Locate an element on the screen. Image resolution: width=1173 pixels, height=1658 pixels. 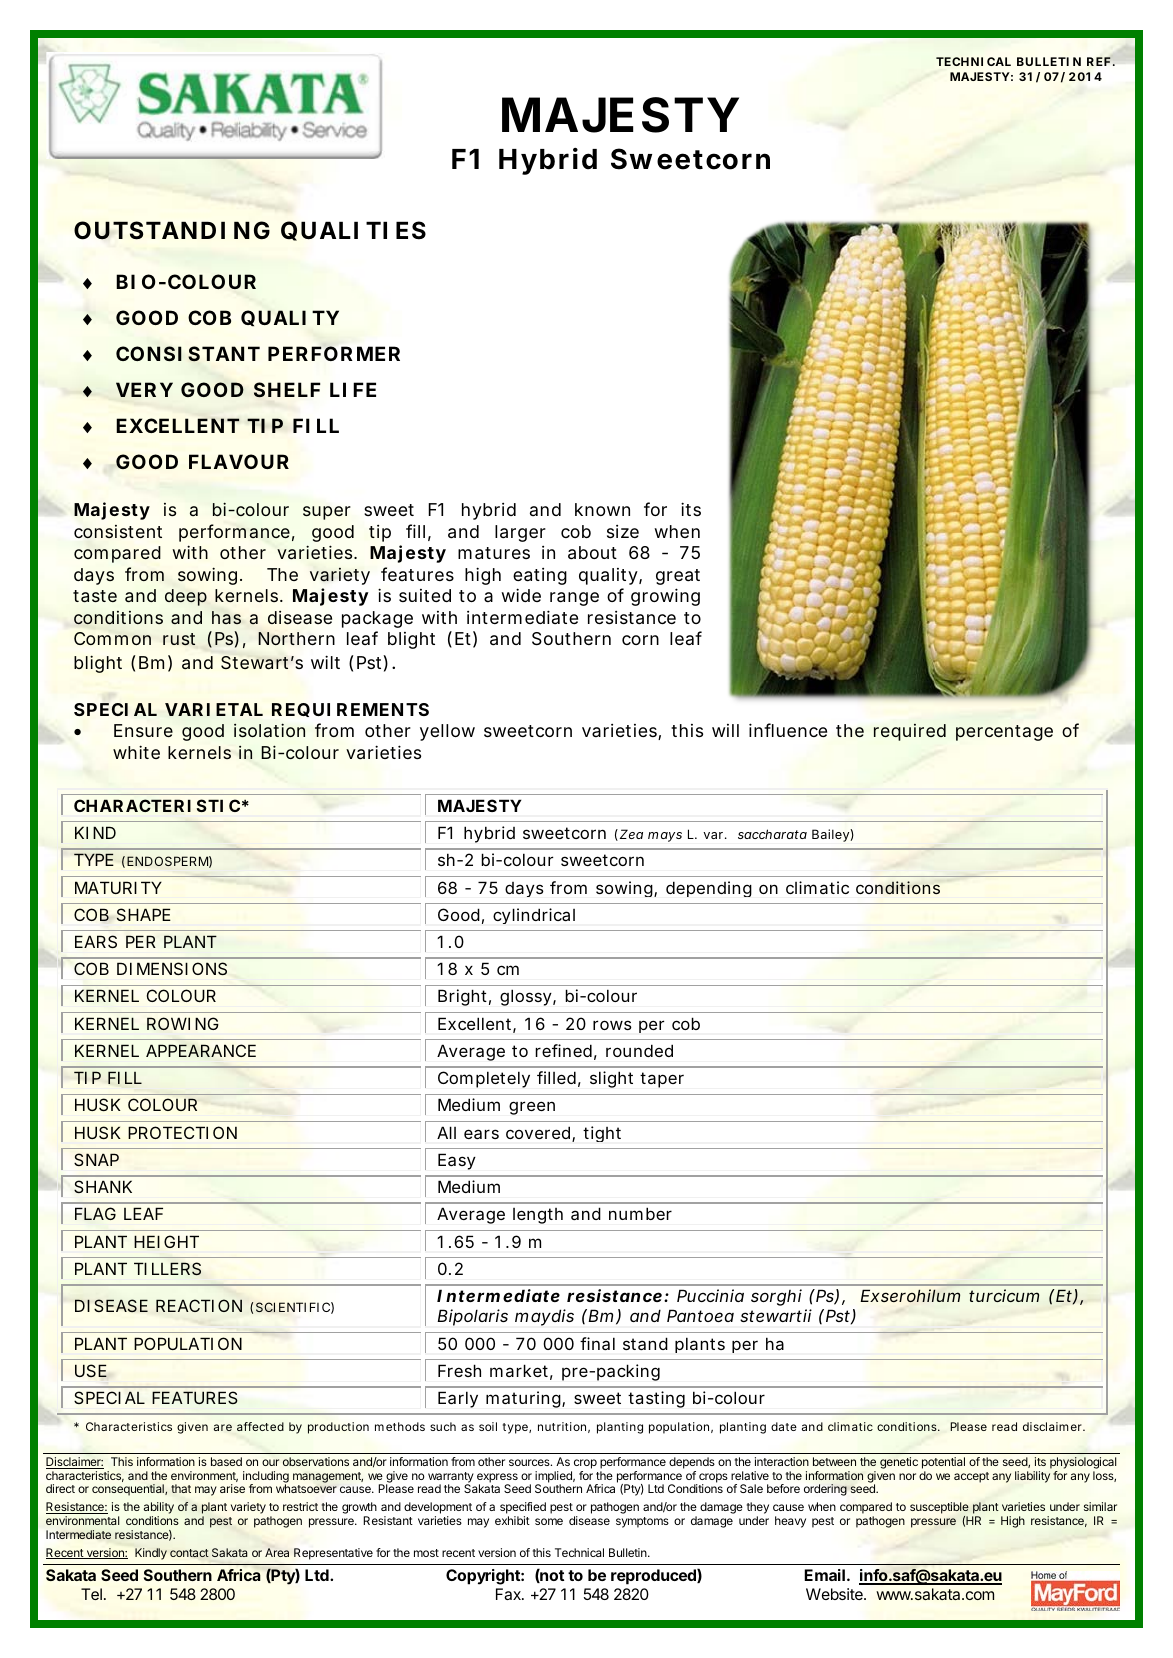
PROTECTION is located at coordinates (182, 1132).
